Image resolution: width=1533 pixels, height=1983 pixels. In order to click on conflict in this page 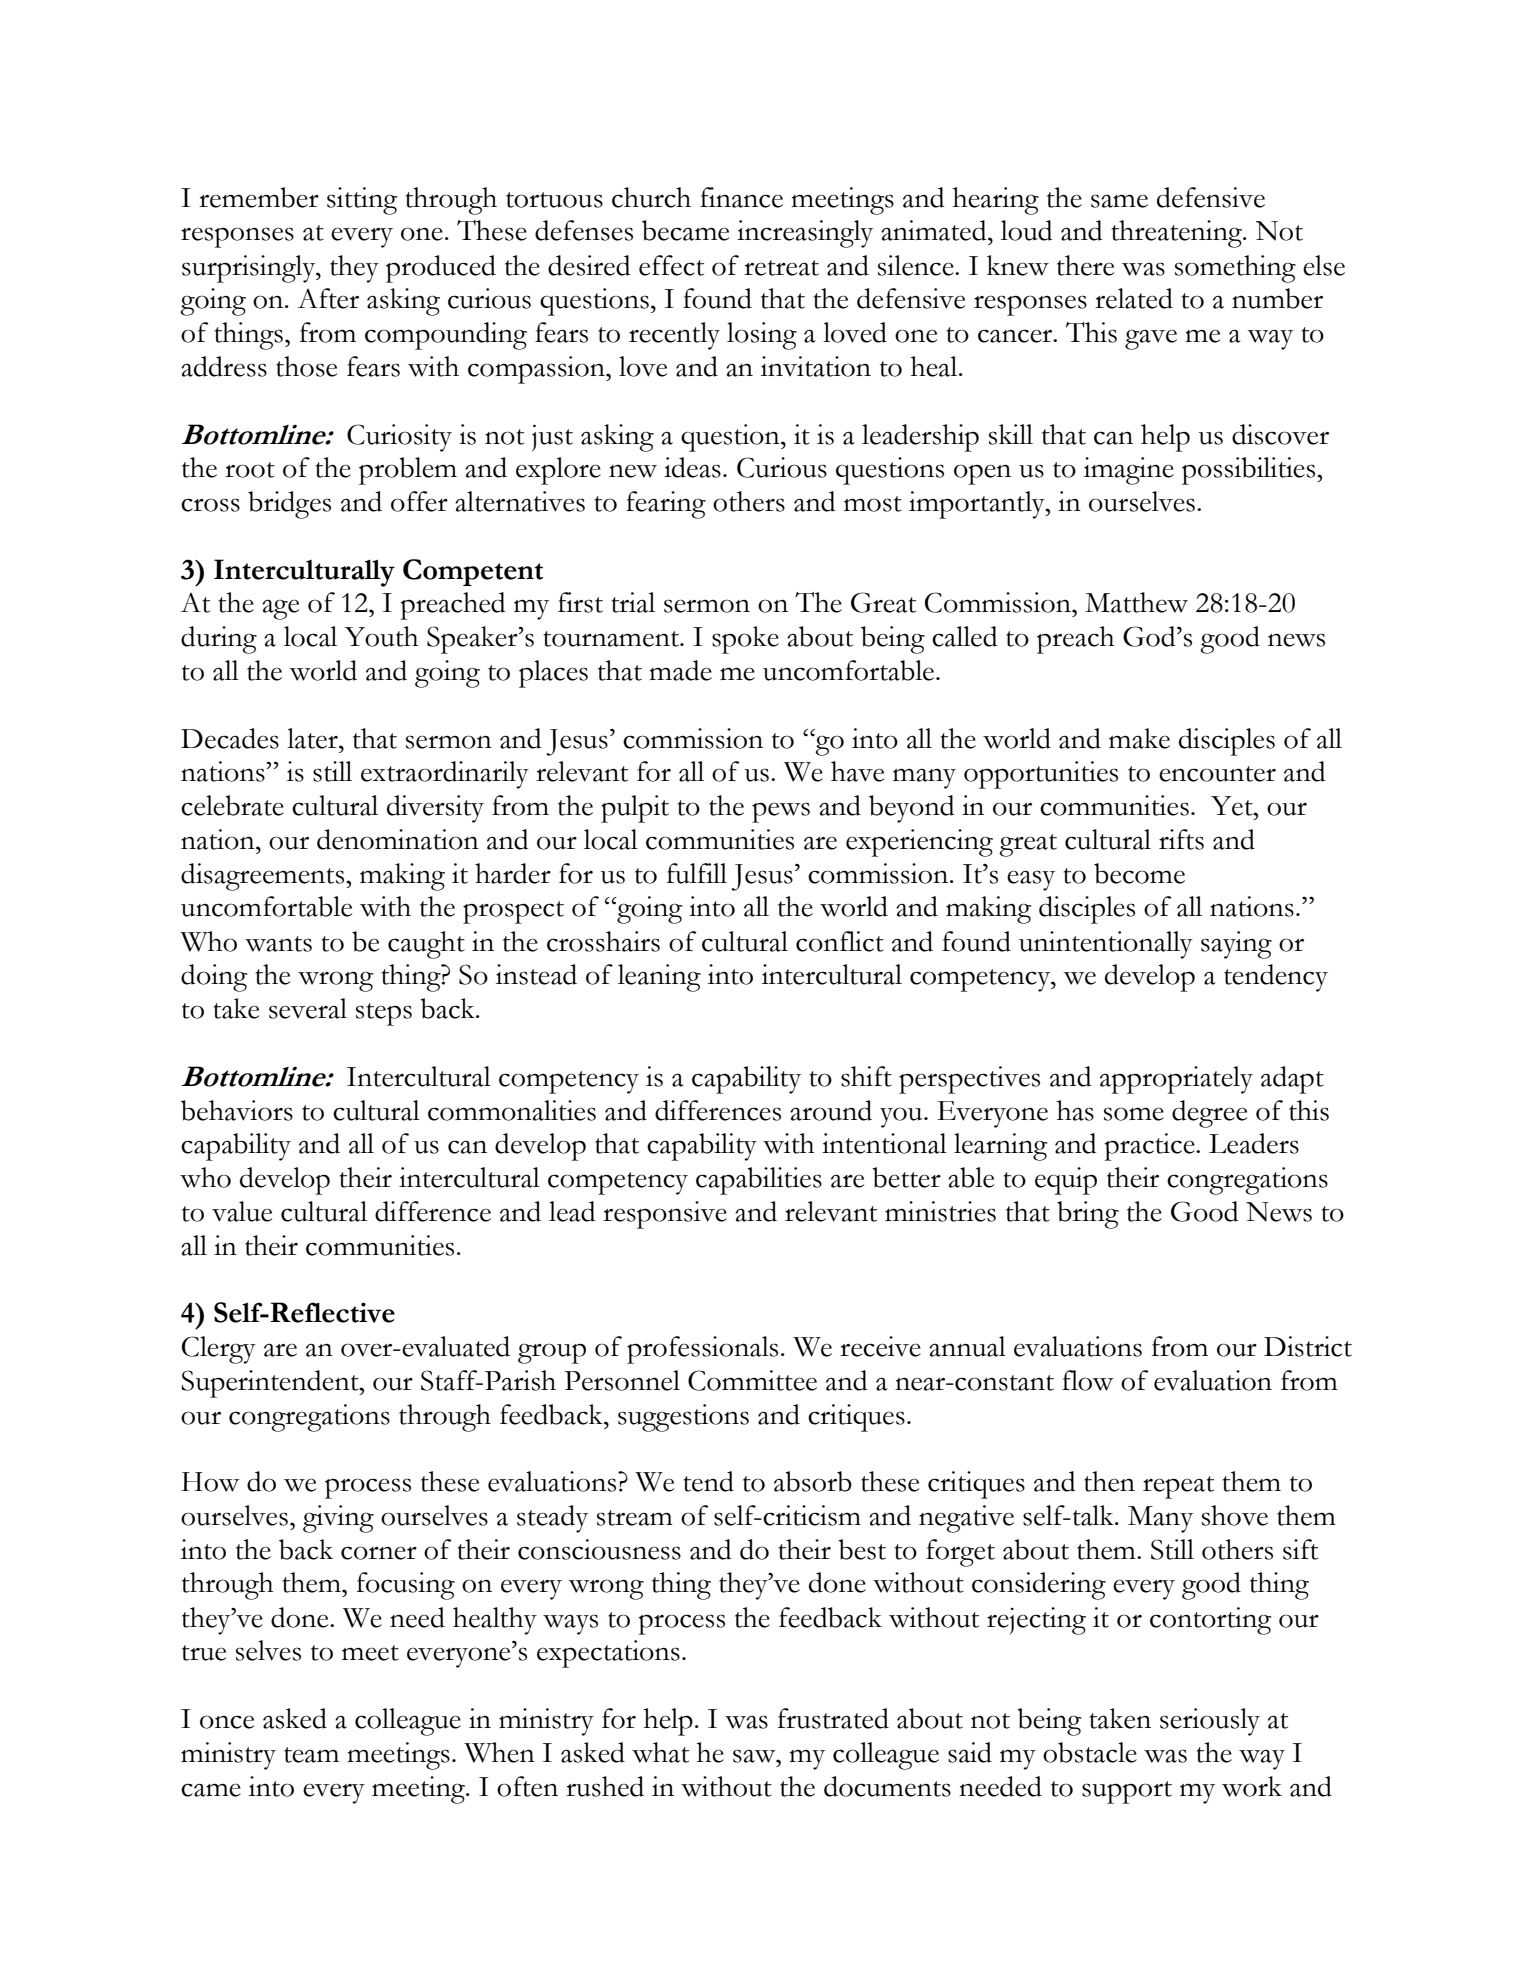, I will do `click(840, 941)`.
